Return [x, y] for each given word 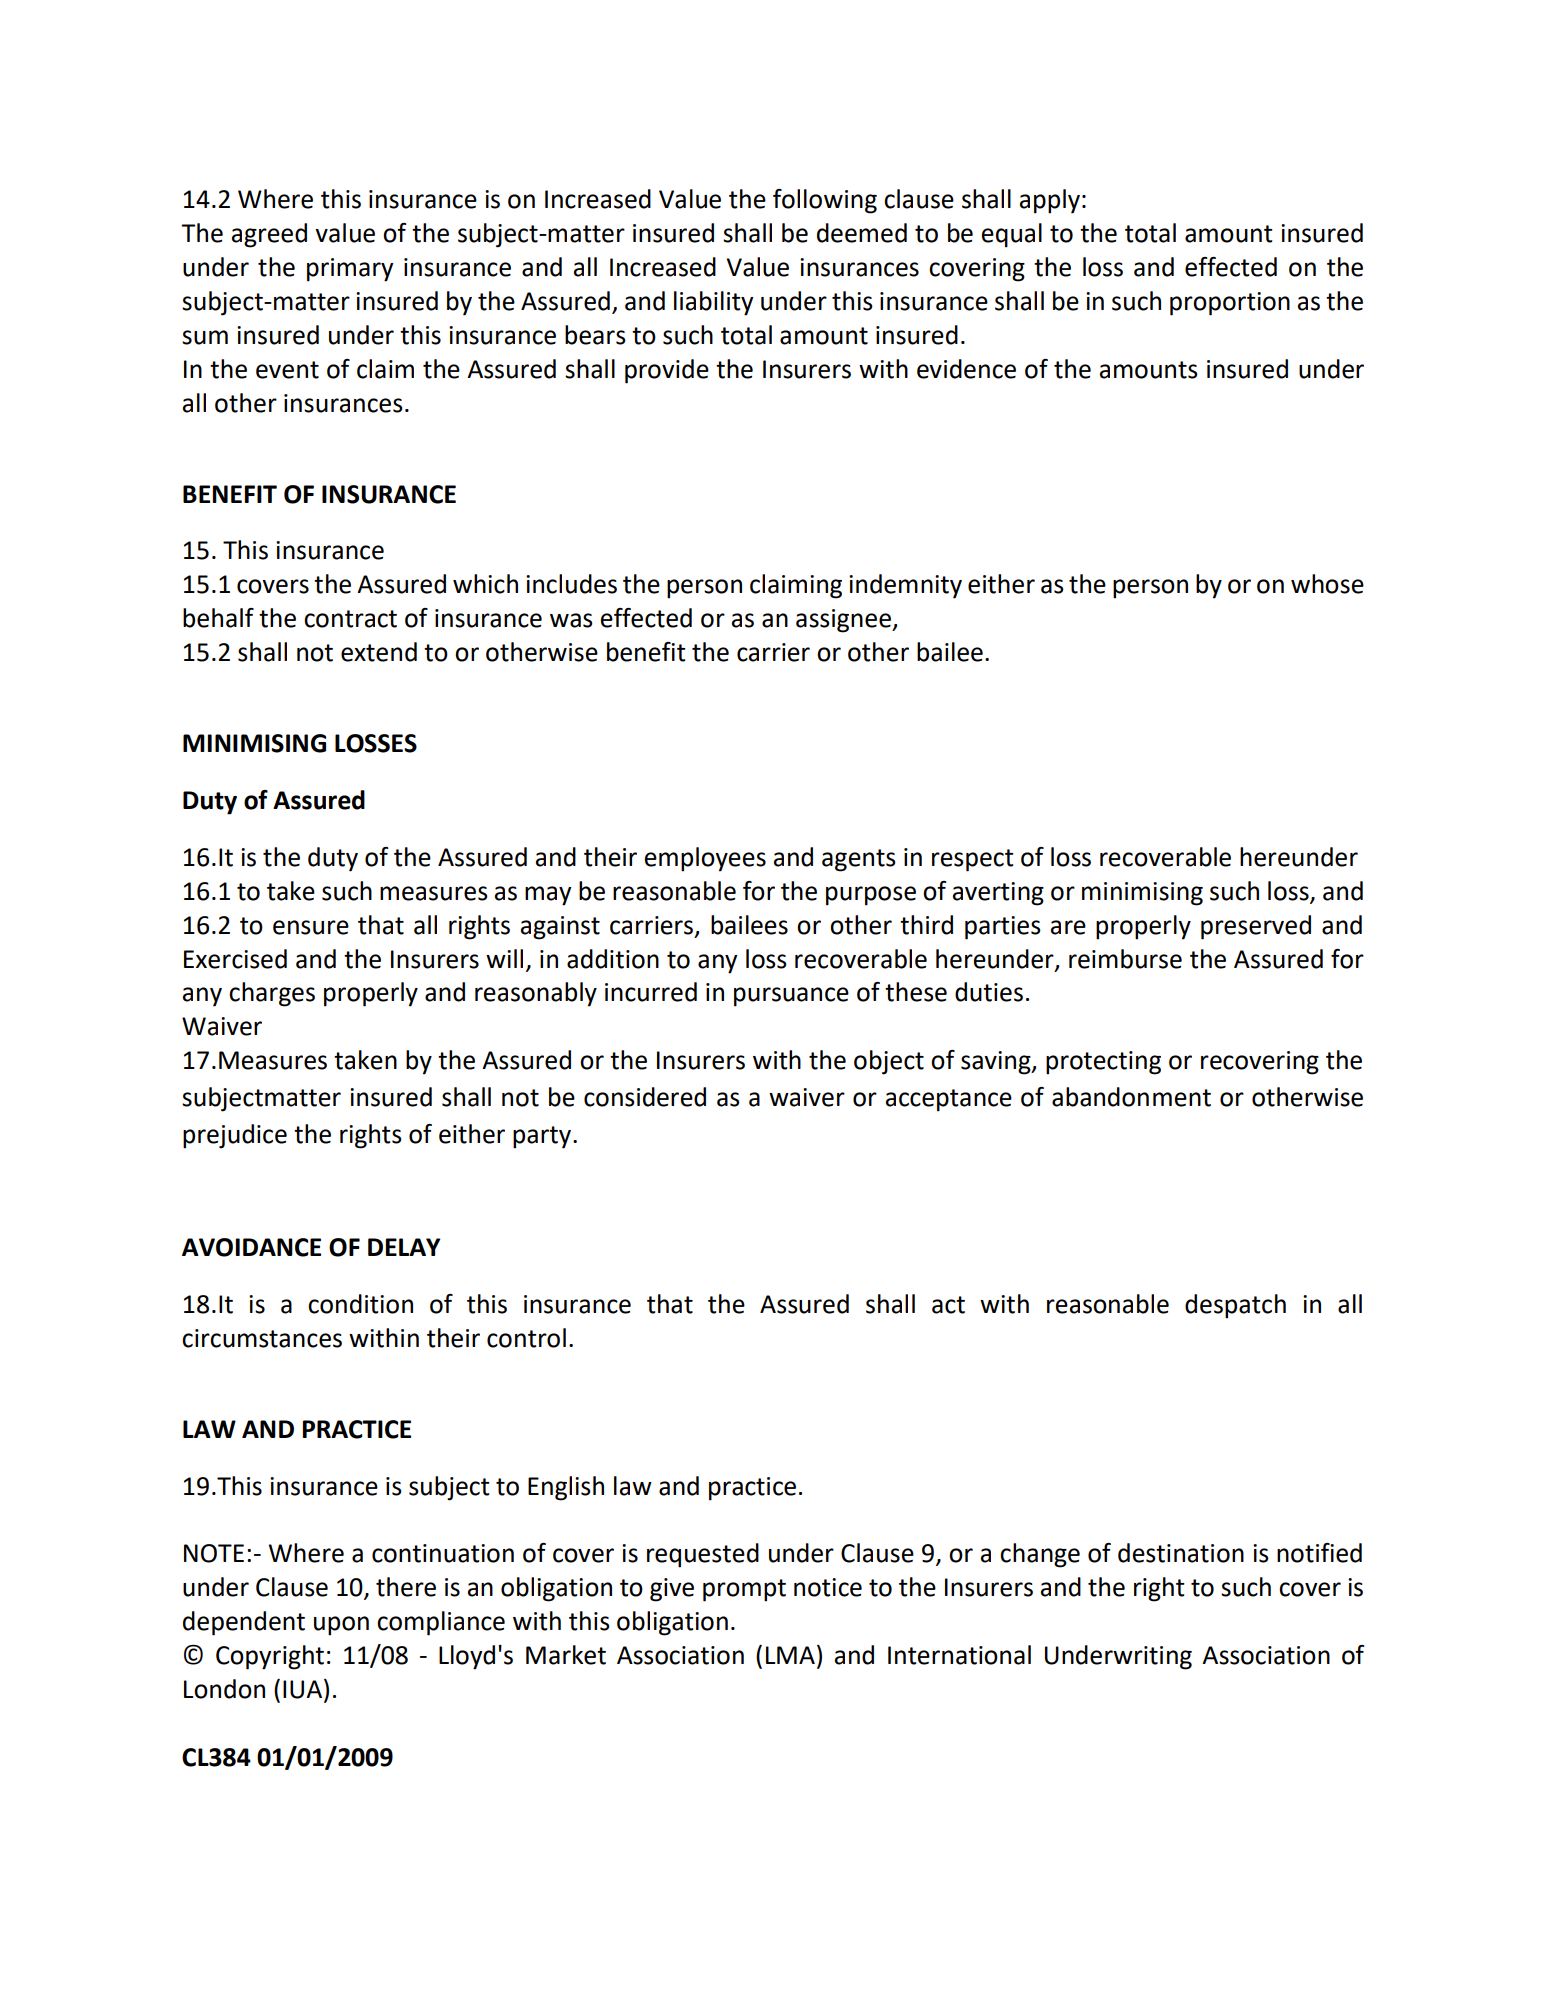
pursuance [791, 997]
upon [341, 1626]
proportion [1230, 304]
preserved [1256, 927]
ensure [311, 927]
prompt [744, 1590]
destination [1181, 1553]
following [825, 201]
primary [350, 270]
